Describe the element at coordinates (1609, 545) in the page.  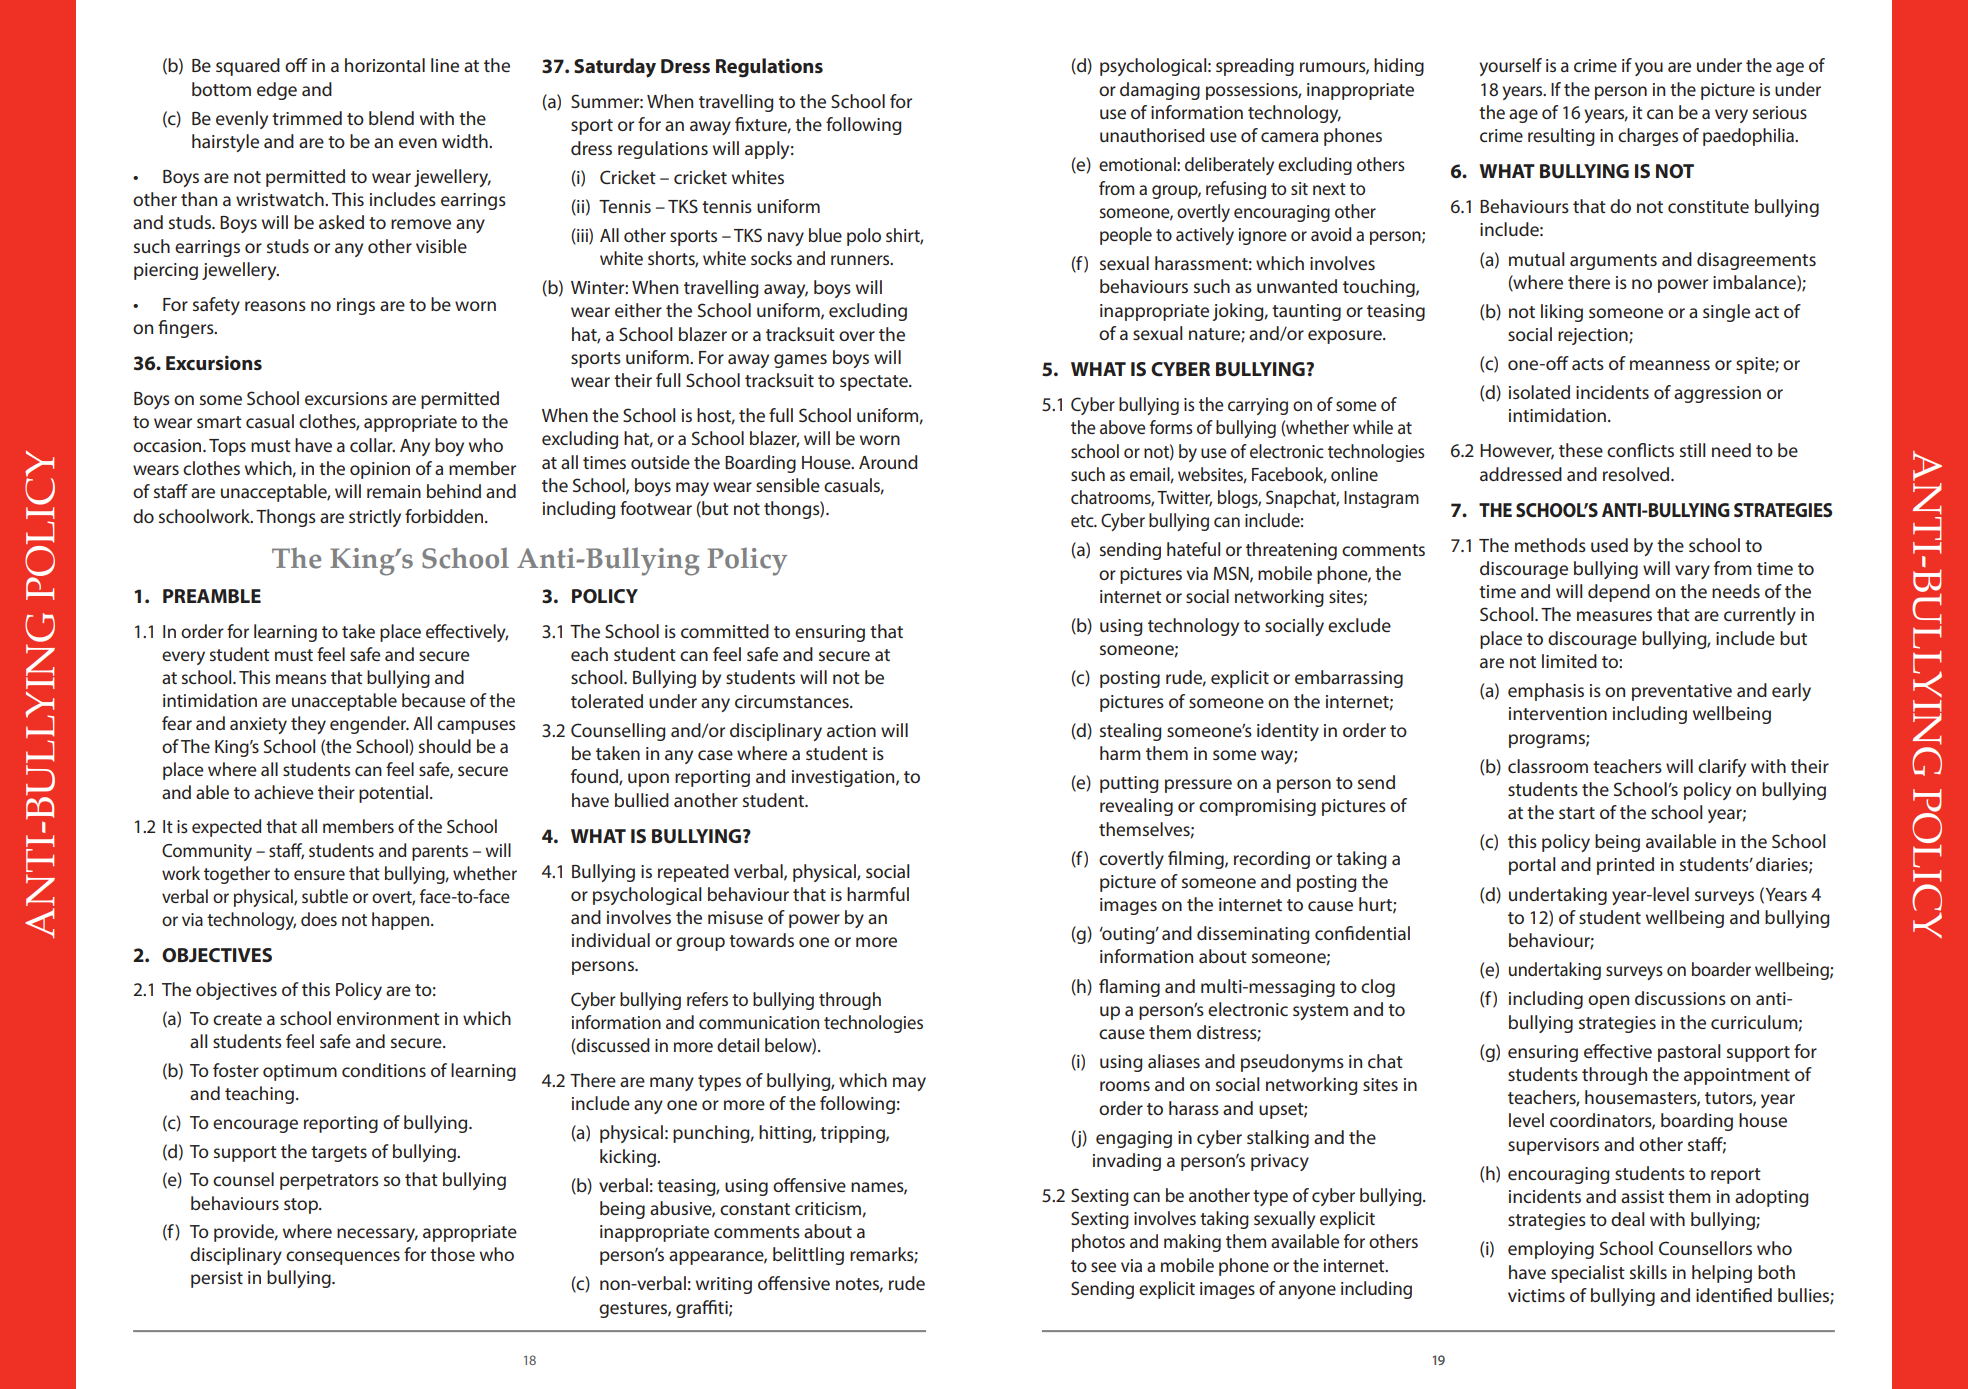
I see `used` at that location.
